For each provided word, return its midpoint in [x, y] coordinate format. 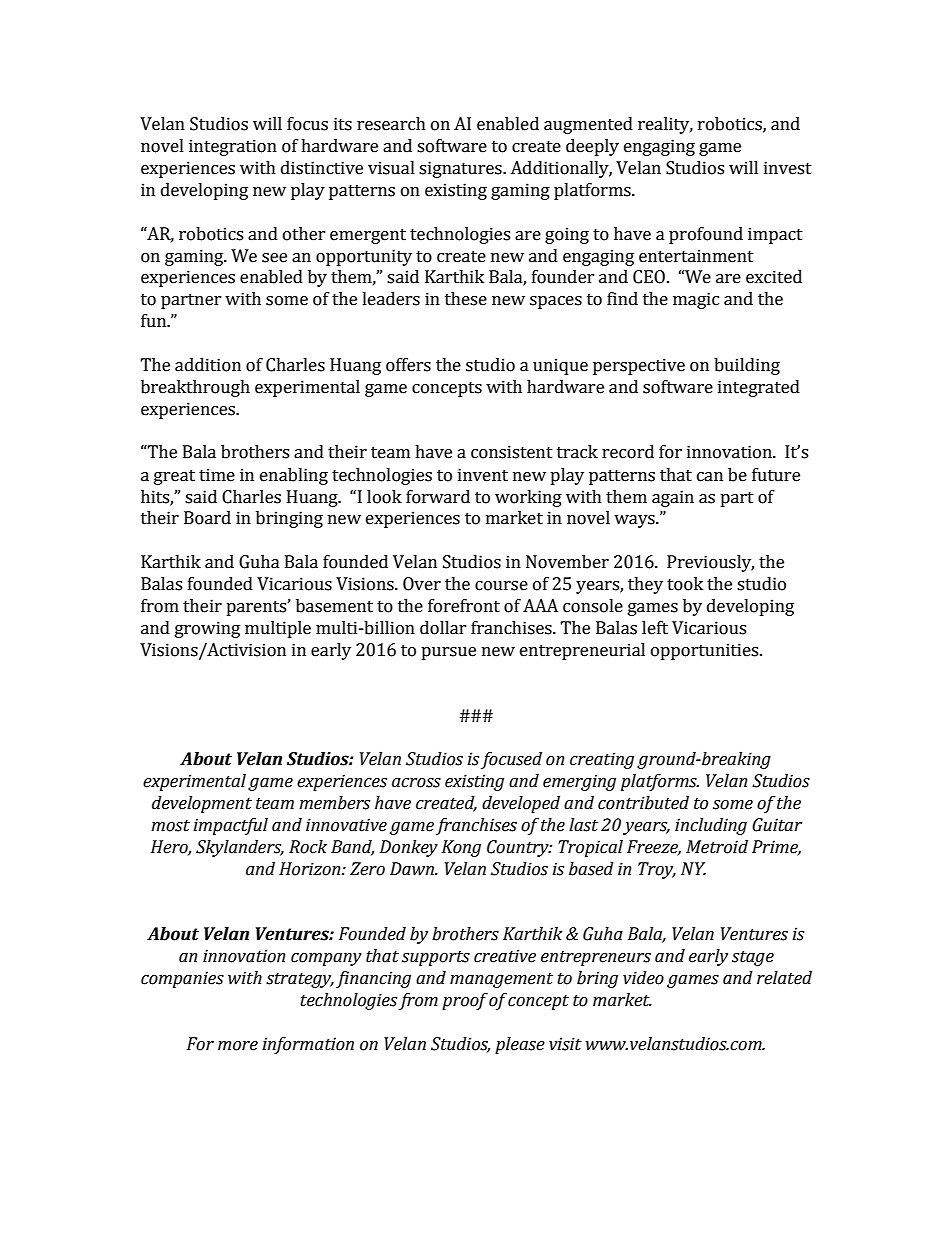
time [217, 475]
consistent [512, 452]
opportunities [706, 651]
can [710, 477]
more [238, 1046]
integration [233, 147]
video [643, 978]
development [202, 804]
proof [465, 1001]
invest [788, 168]
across [416, 783]
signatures [461, 169]
